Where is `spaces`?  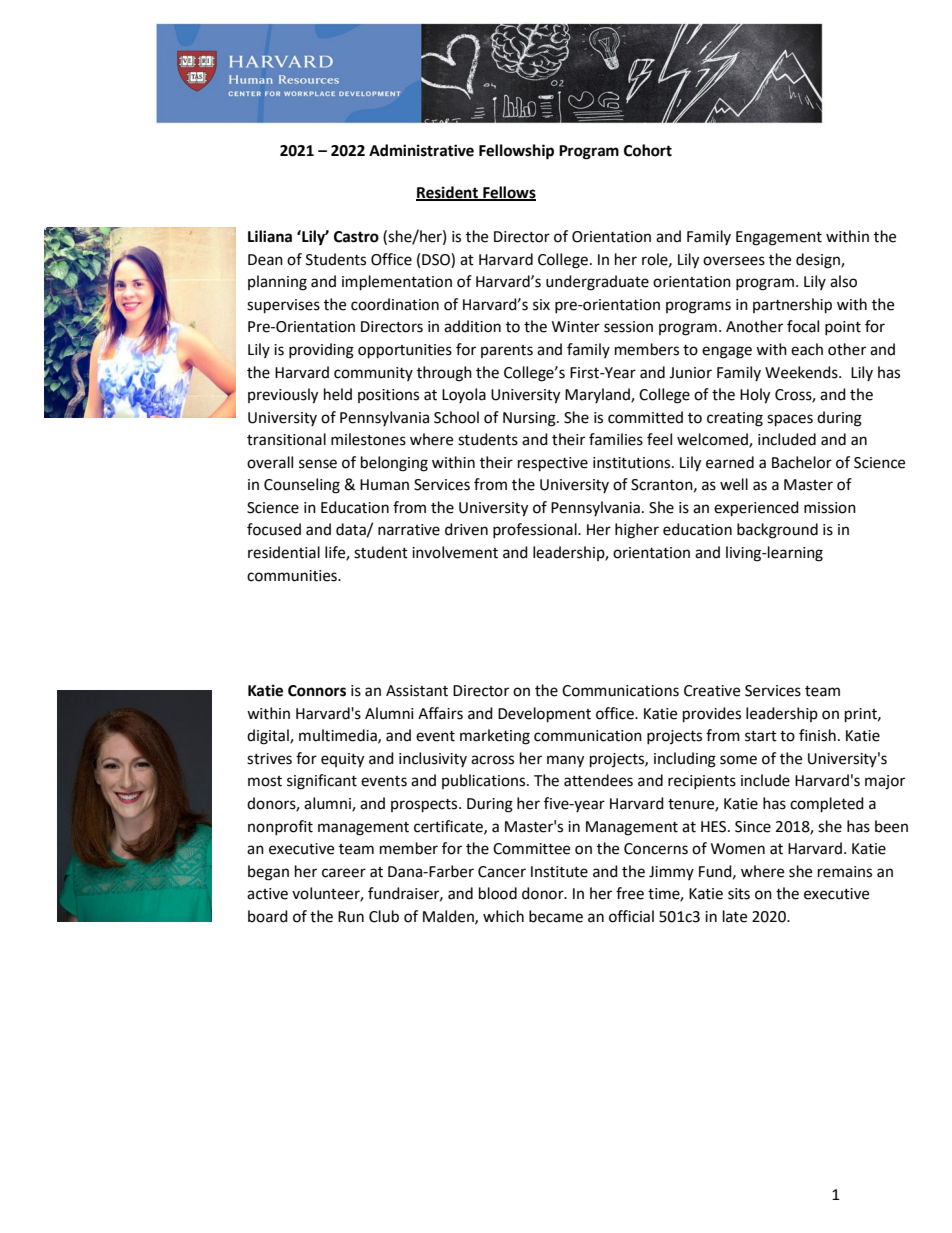
spaces is located at coordinates (790, 420).
